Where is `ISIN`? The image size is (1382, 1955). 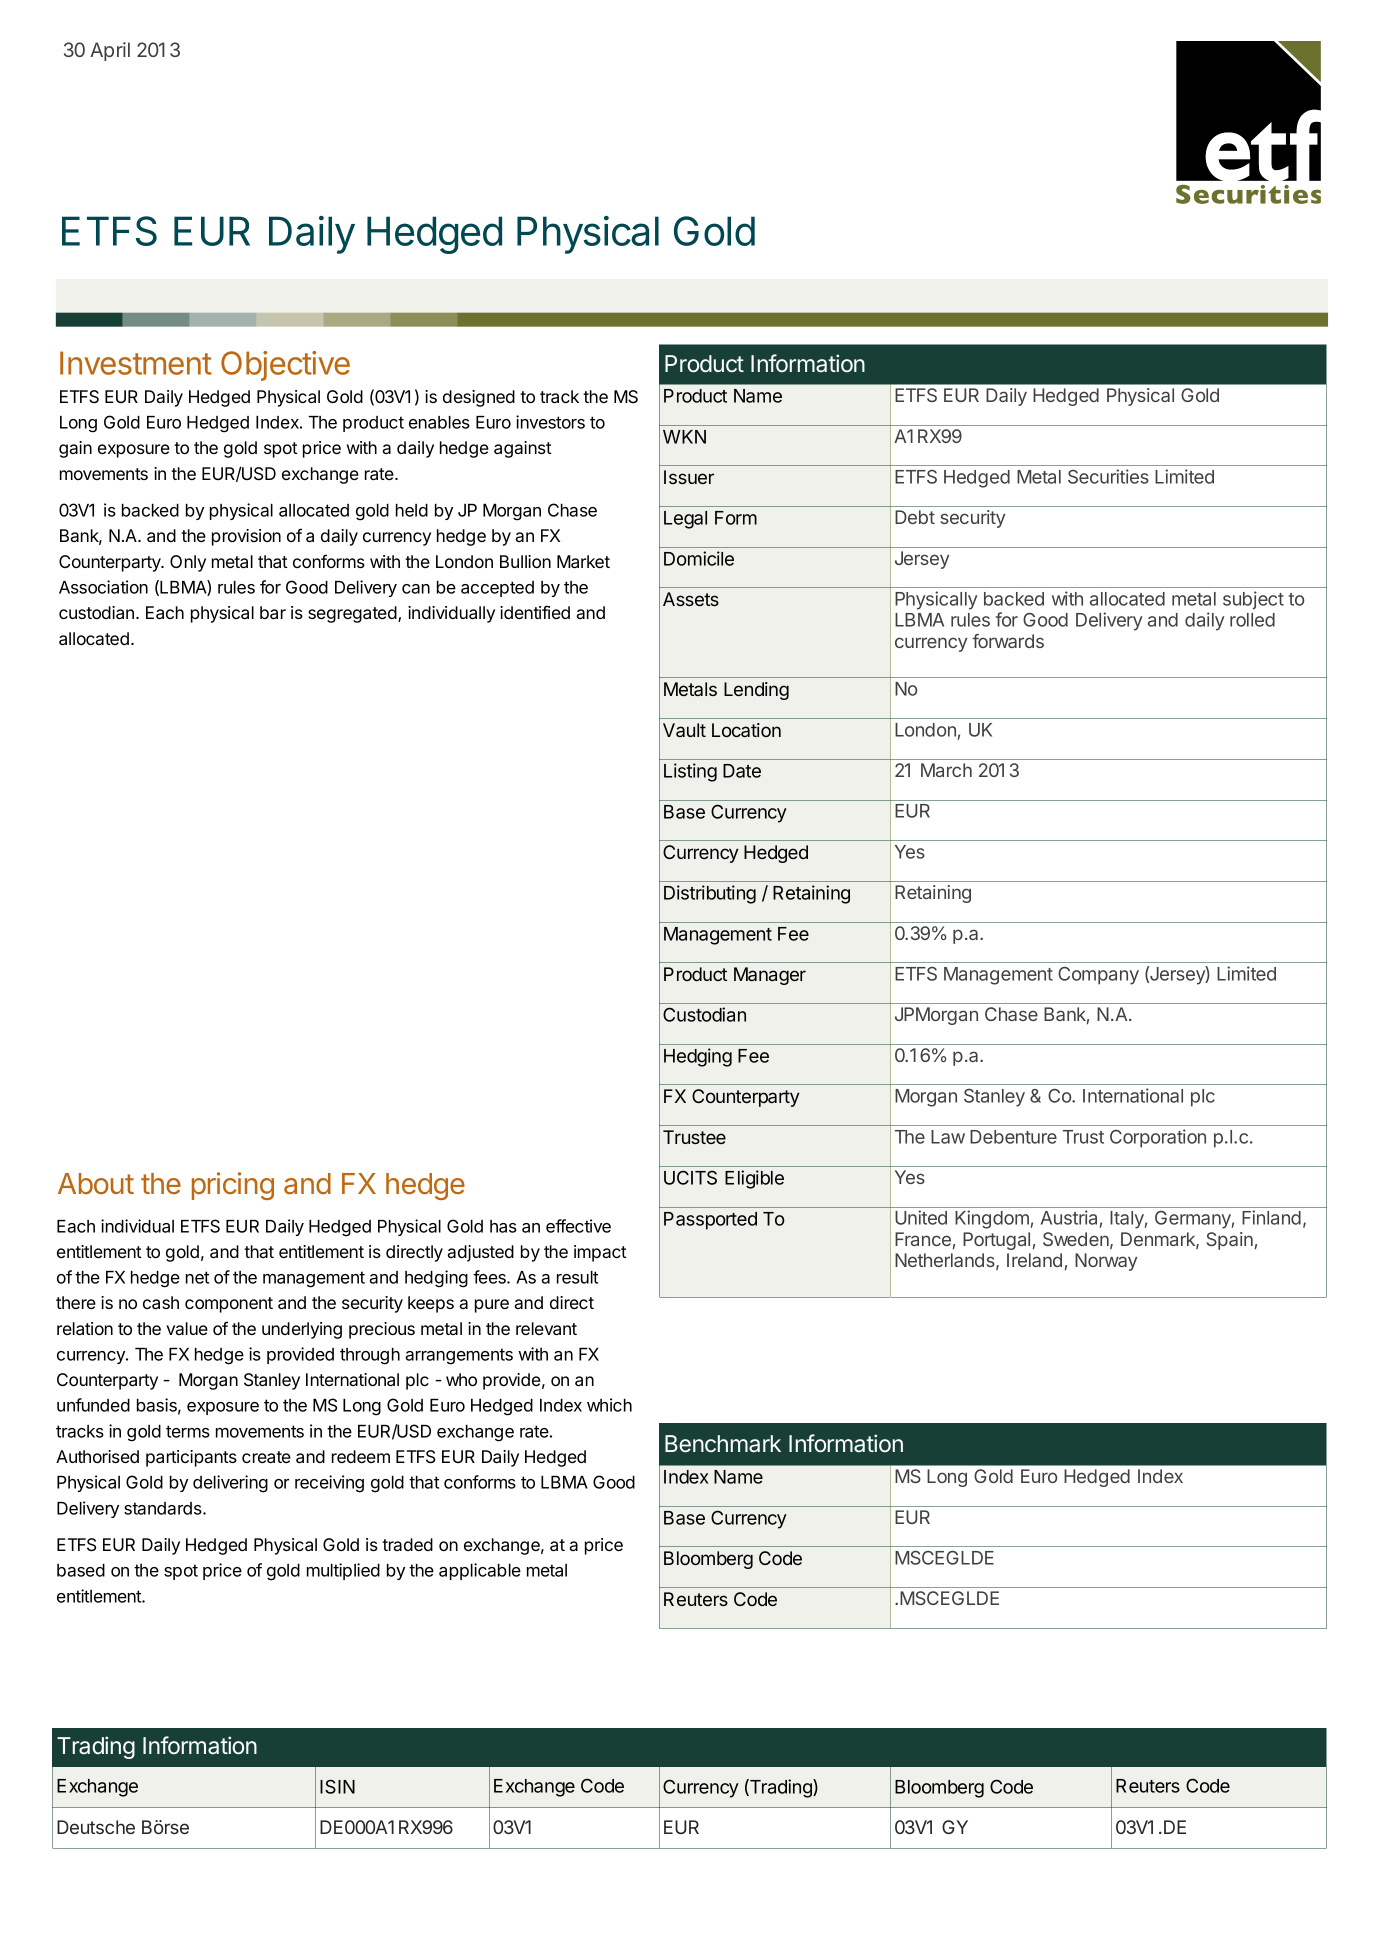 ISIN is located at coordinates (337, 1786).
